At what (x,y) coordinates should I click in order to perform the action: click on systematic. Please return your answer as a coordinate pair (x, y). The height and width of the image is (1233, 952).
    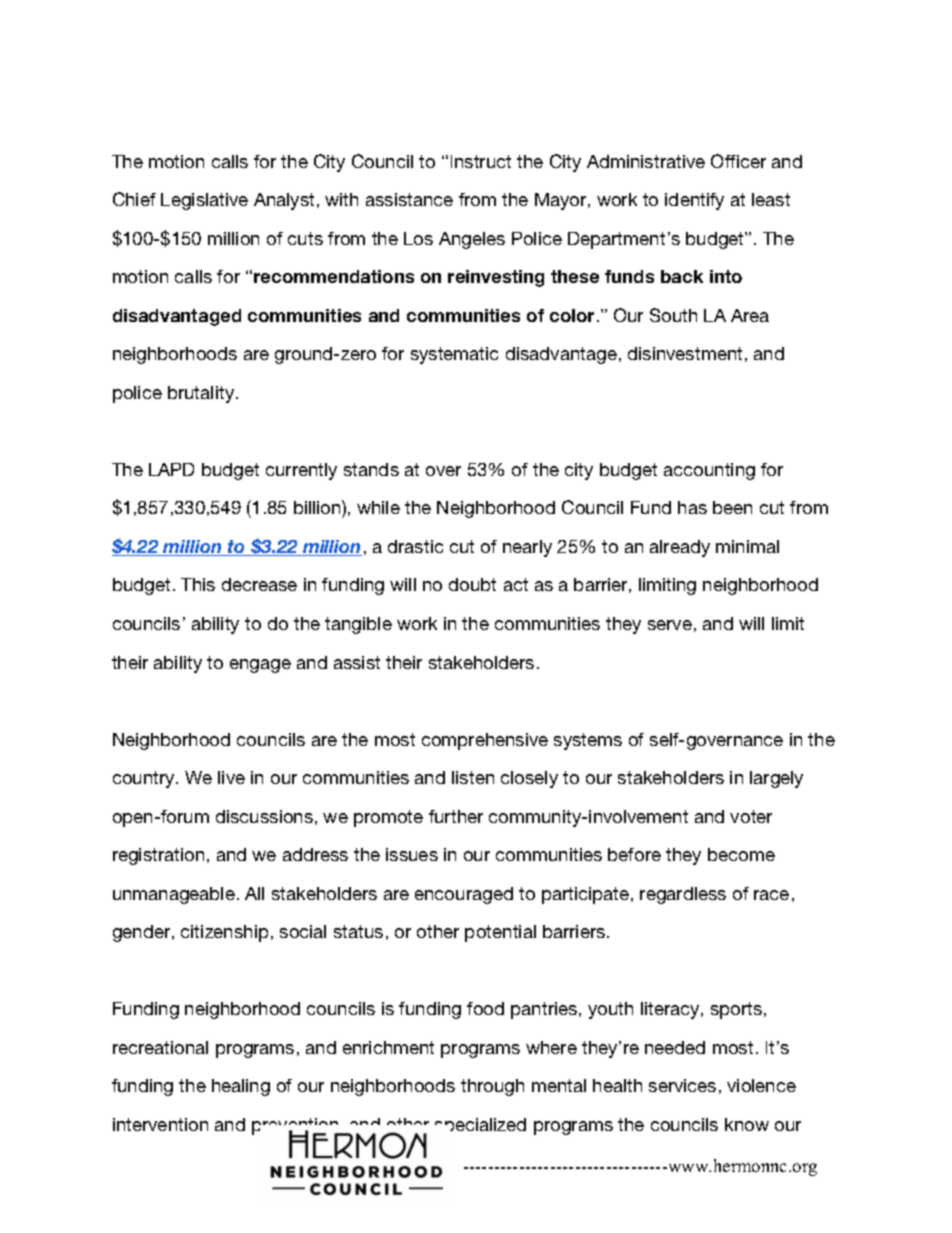
    Looking at the image, I should click on (454, 355).
